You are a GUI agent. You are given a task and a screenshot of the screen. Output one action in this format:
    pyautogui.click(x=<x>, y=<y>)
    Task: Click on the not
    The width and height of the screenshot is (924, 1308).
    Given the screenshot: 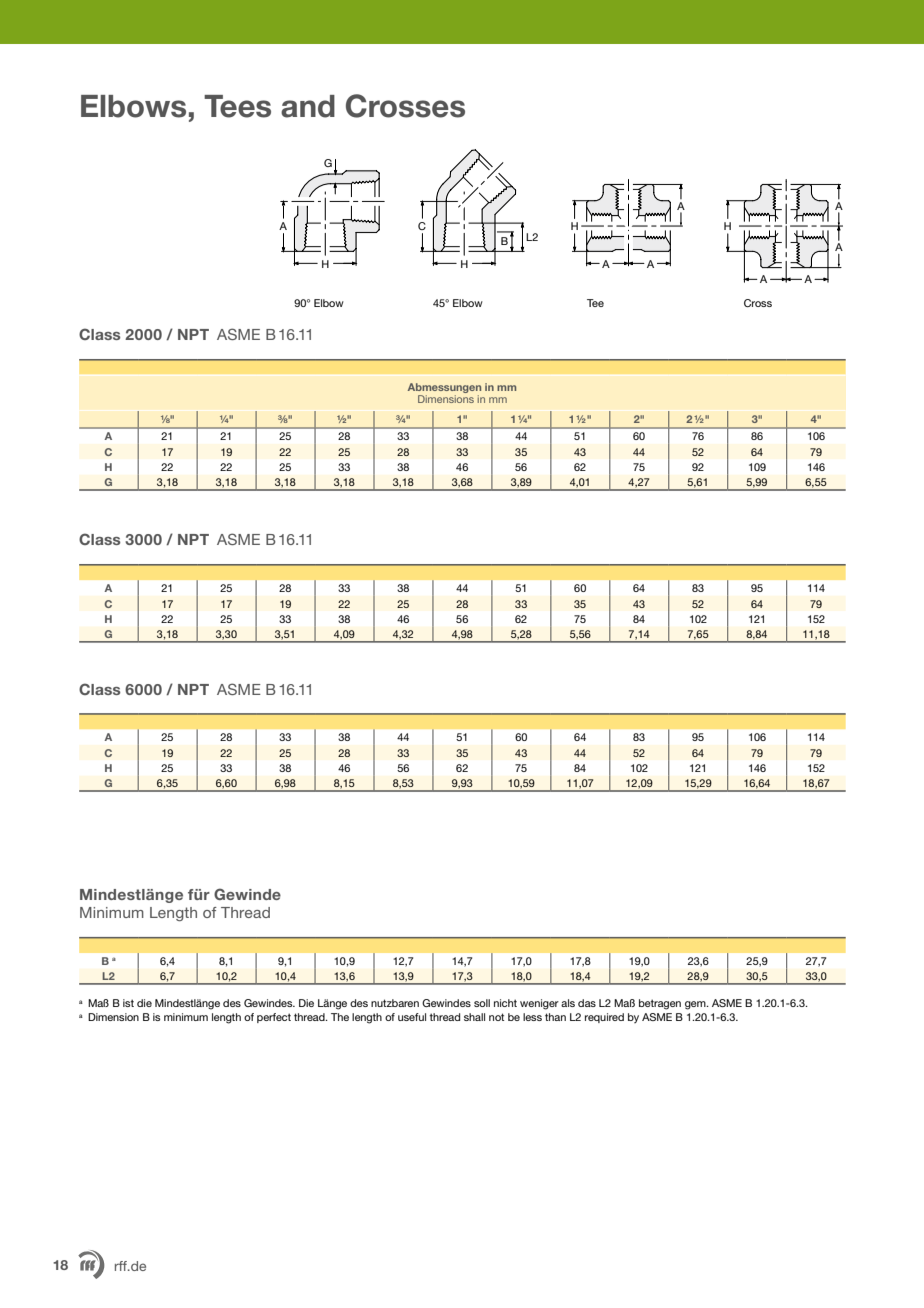 What is the action you would take?
    pyautogui.click(x=496, y=1017)
